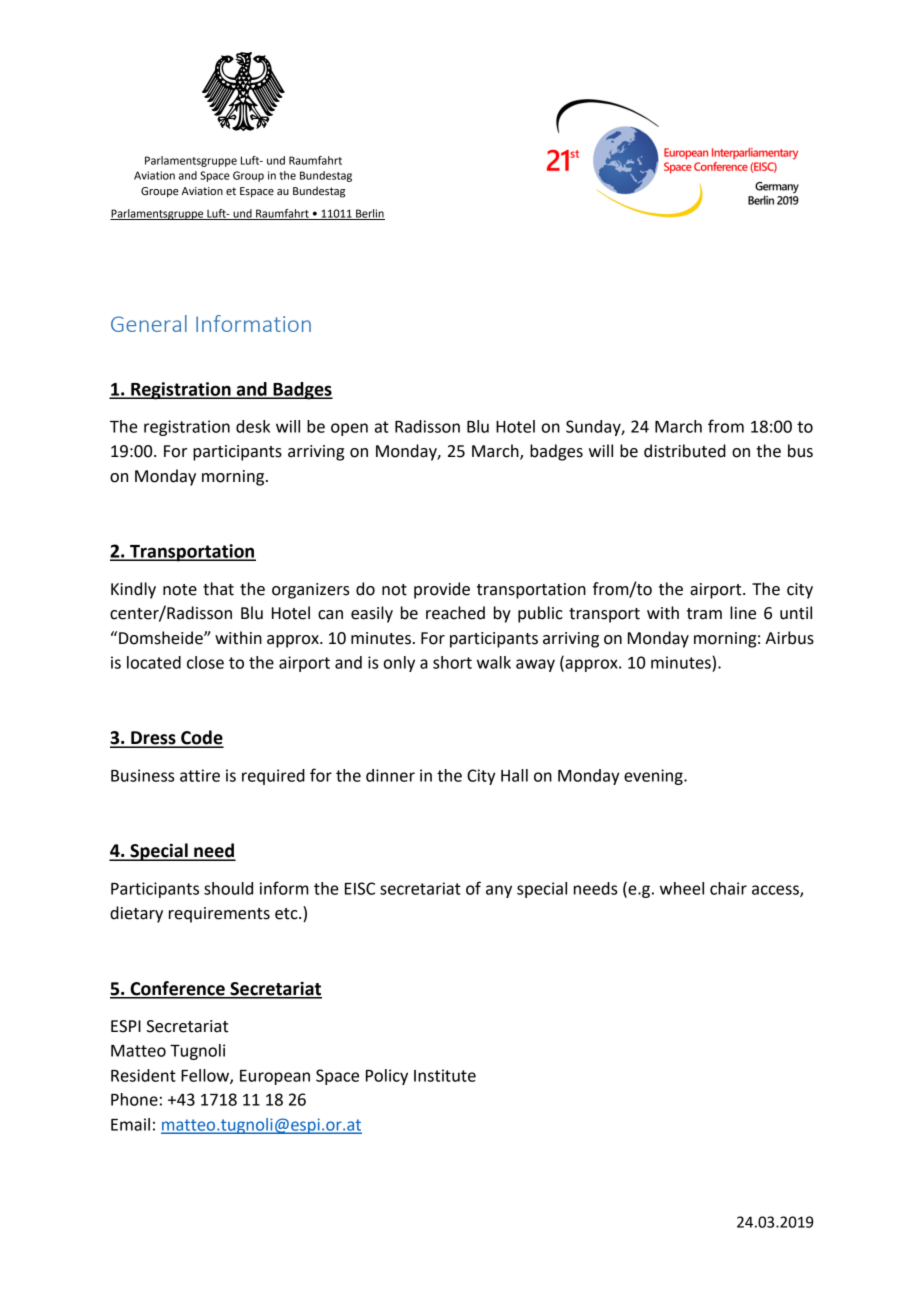 Image resolution: width=924 pixels, height=1308 pixels. What do you see at coordinates (201, 738) in the screenshot?
I see `Code` at bounding box center [201, 738].
